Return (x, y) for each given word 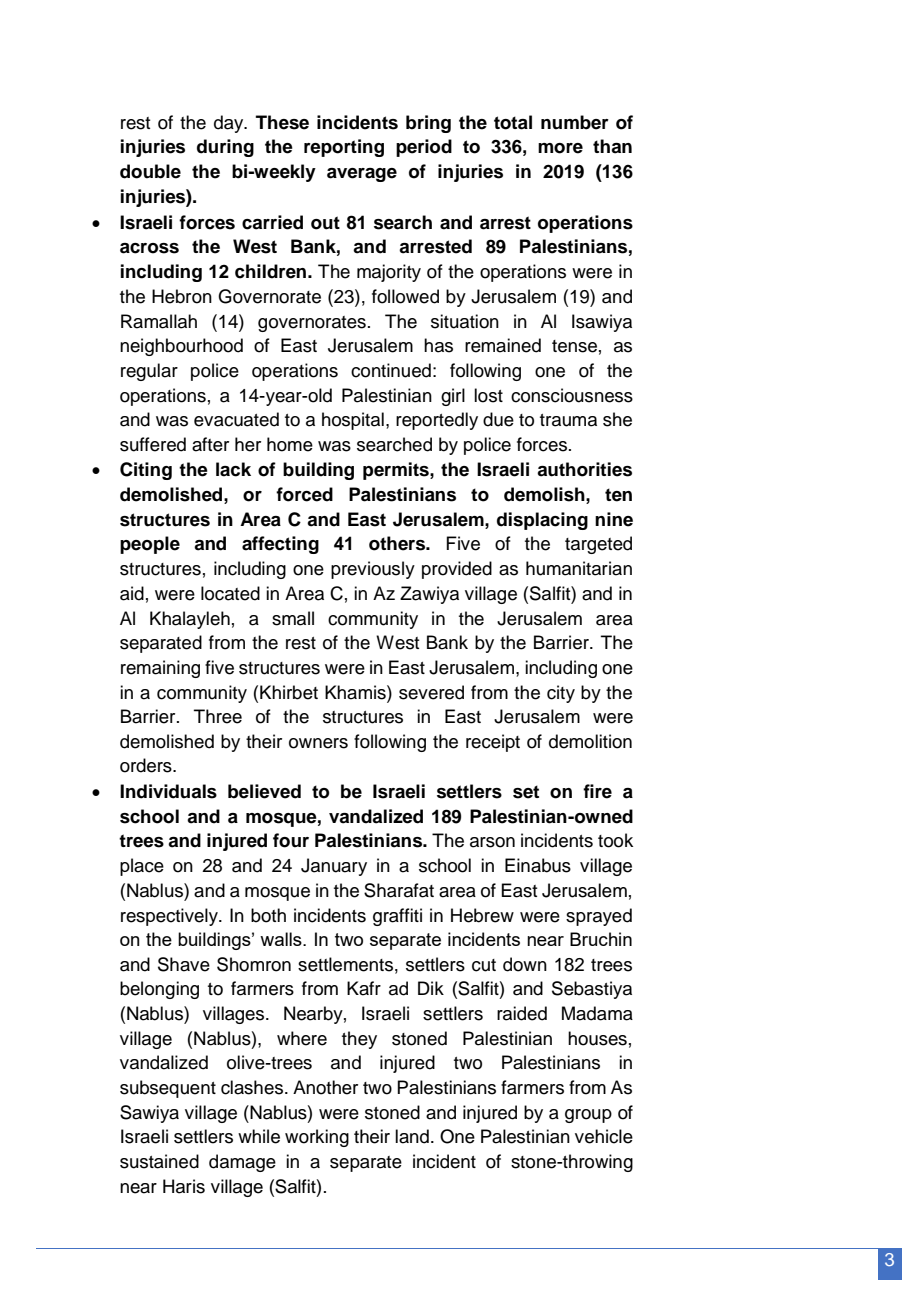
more (560, 148)
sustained (159, 1161)
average (362, 175)
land (412, 1136)
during (225, 148)
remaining (160, 669)
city (561, 694)
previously (373, 570)
